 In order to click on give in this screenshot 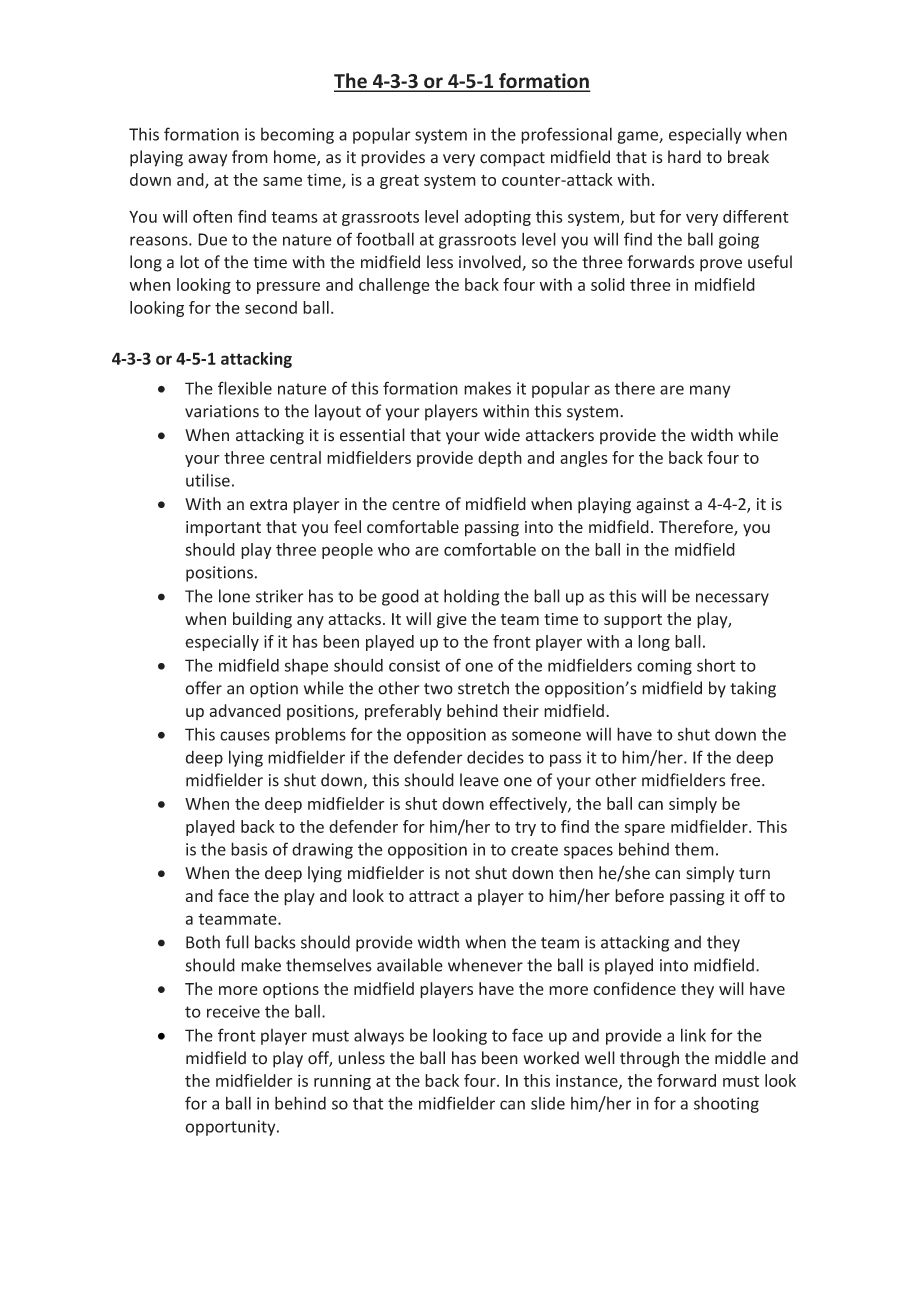, I will do `click(452, 621)`.
